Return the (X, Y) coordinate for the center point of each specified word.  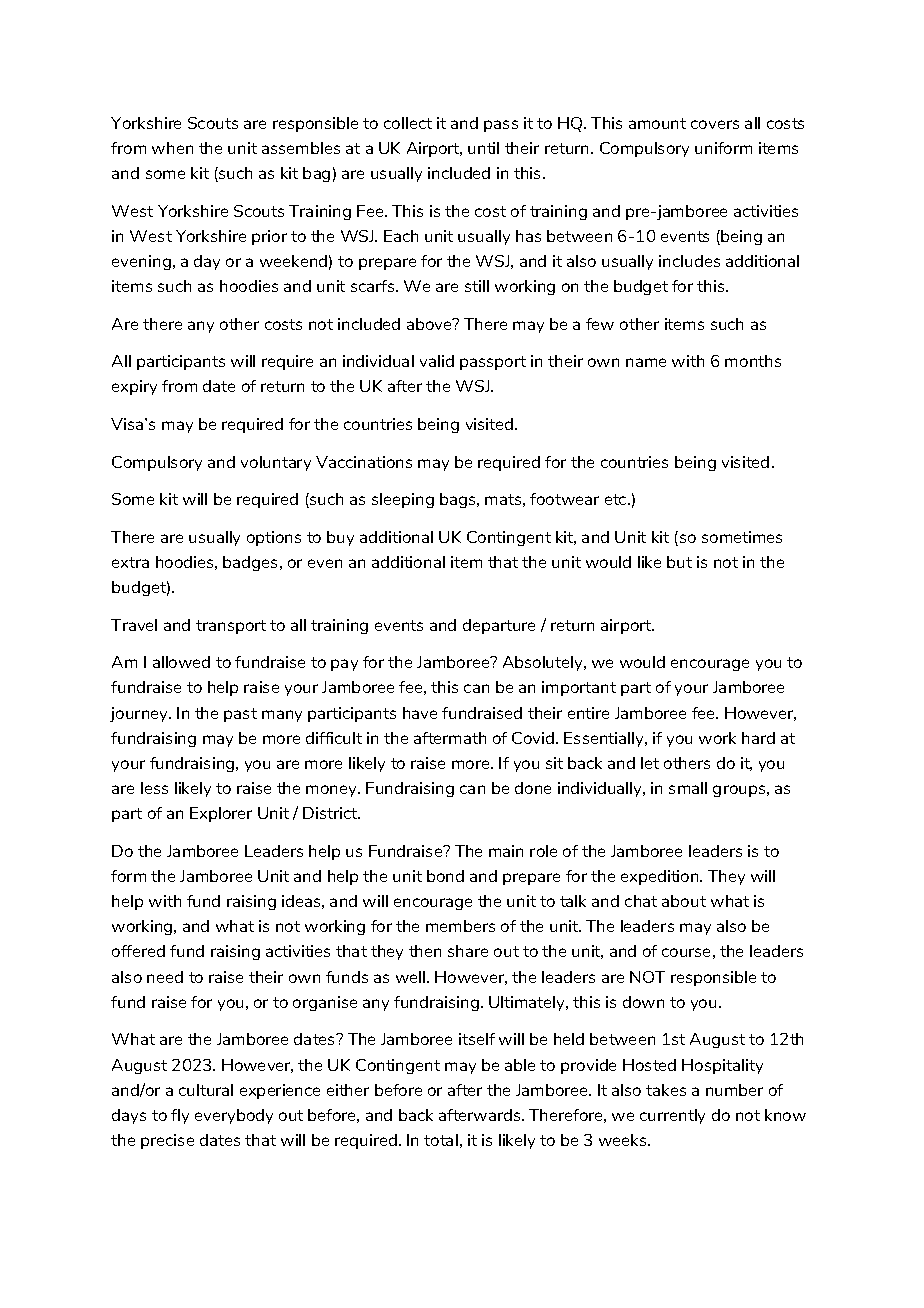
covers (715, 124)
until (483, 148)
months (753, 361)
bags (459, 500)
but (679, 562)
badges (252, 563)
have (420, 713)
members (460, 926)
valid (437, 361)
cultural (206, 1090)
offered (138, 951)
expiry (134, 387)
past (240, 715)
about (684, 901)
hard (758, 738)
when (172, 148)
